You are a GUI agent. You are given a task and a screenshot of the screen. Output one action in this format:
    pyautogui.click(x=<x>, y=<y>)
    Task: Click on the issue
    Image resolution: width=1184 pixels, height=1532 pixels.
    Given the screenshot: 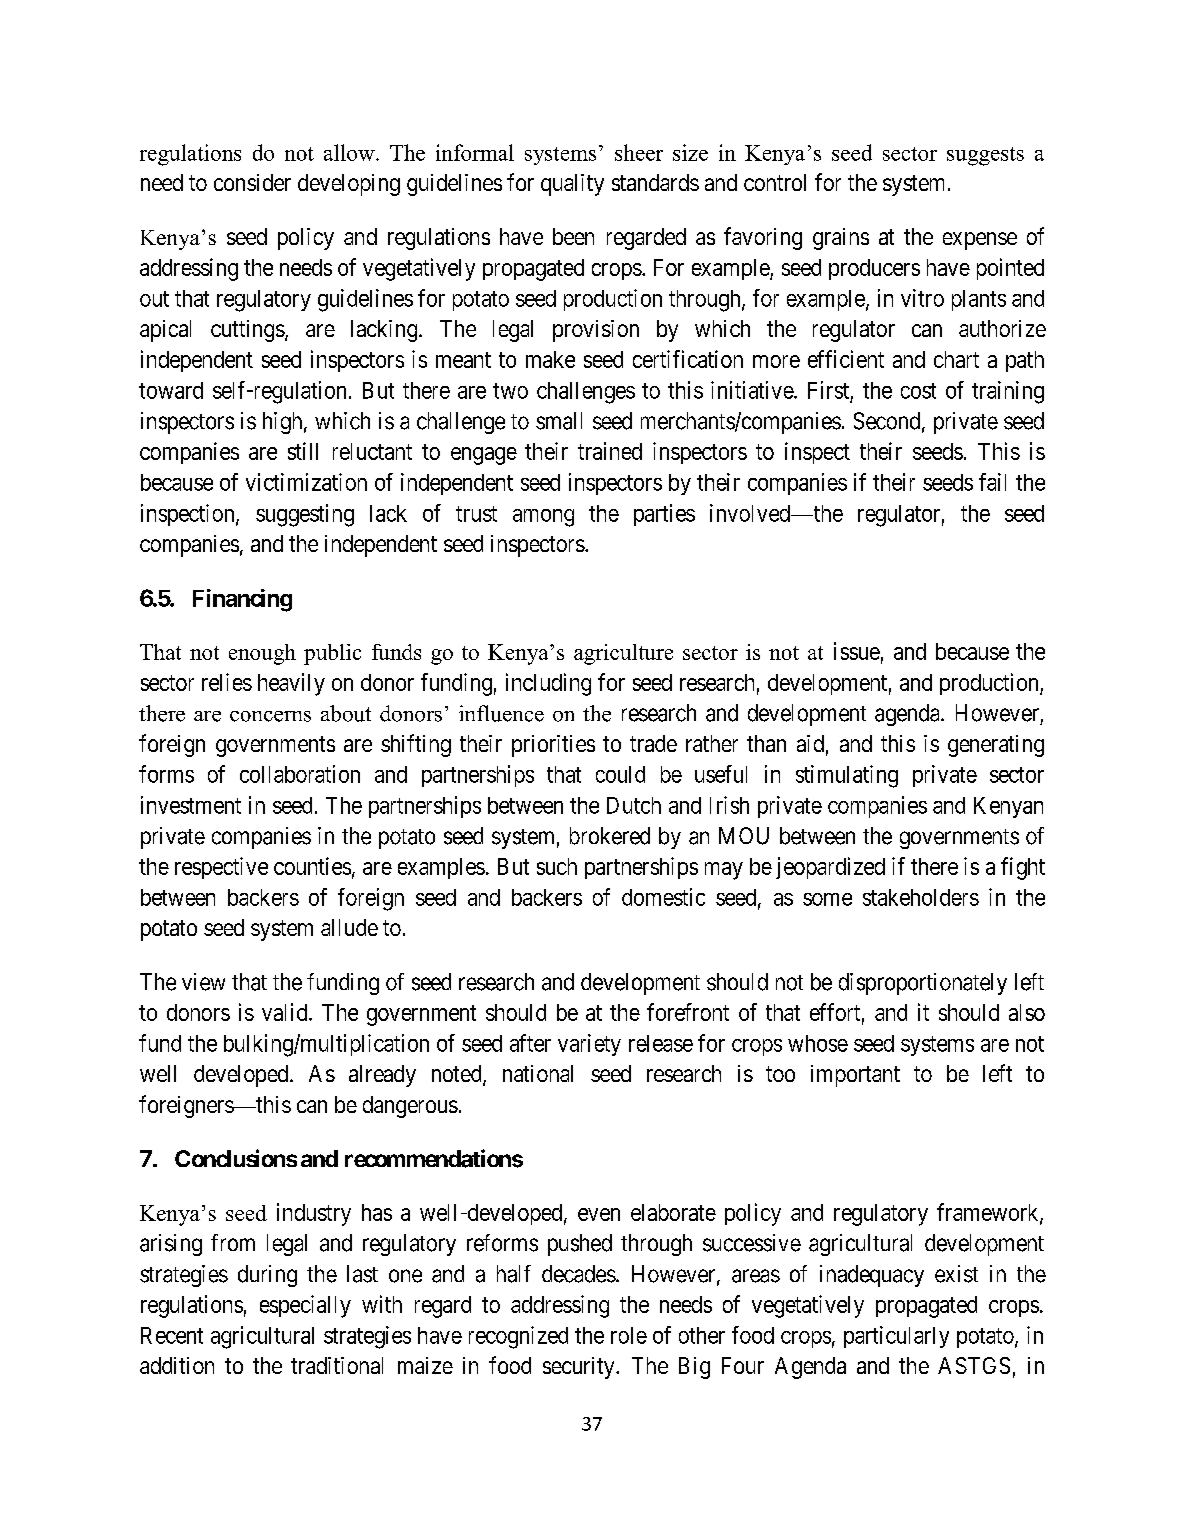 What is the action you would take?
    pyautogui.click(x=857, y=651)
